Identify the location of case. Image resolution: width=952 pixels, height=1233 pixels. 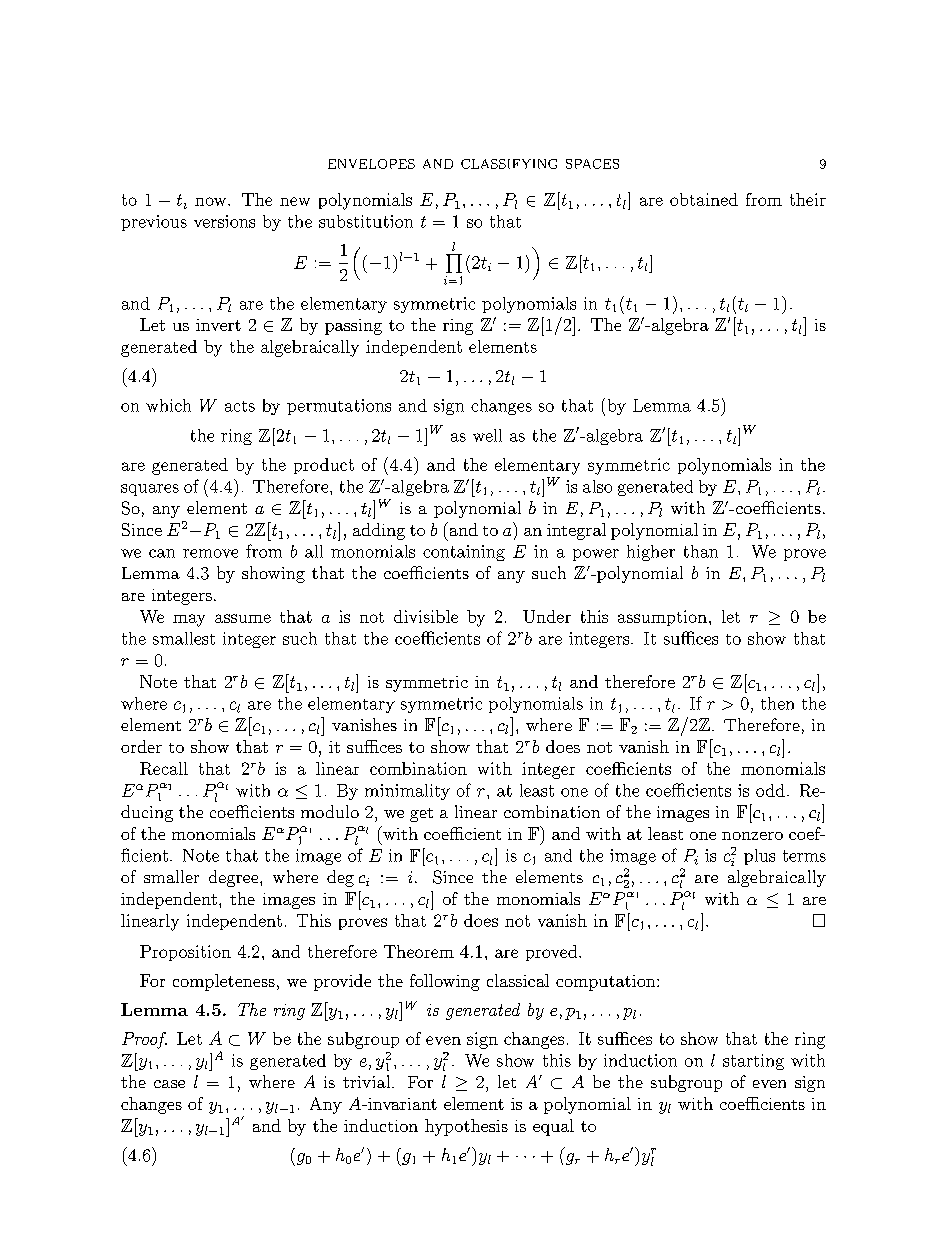
(169, 1084).
